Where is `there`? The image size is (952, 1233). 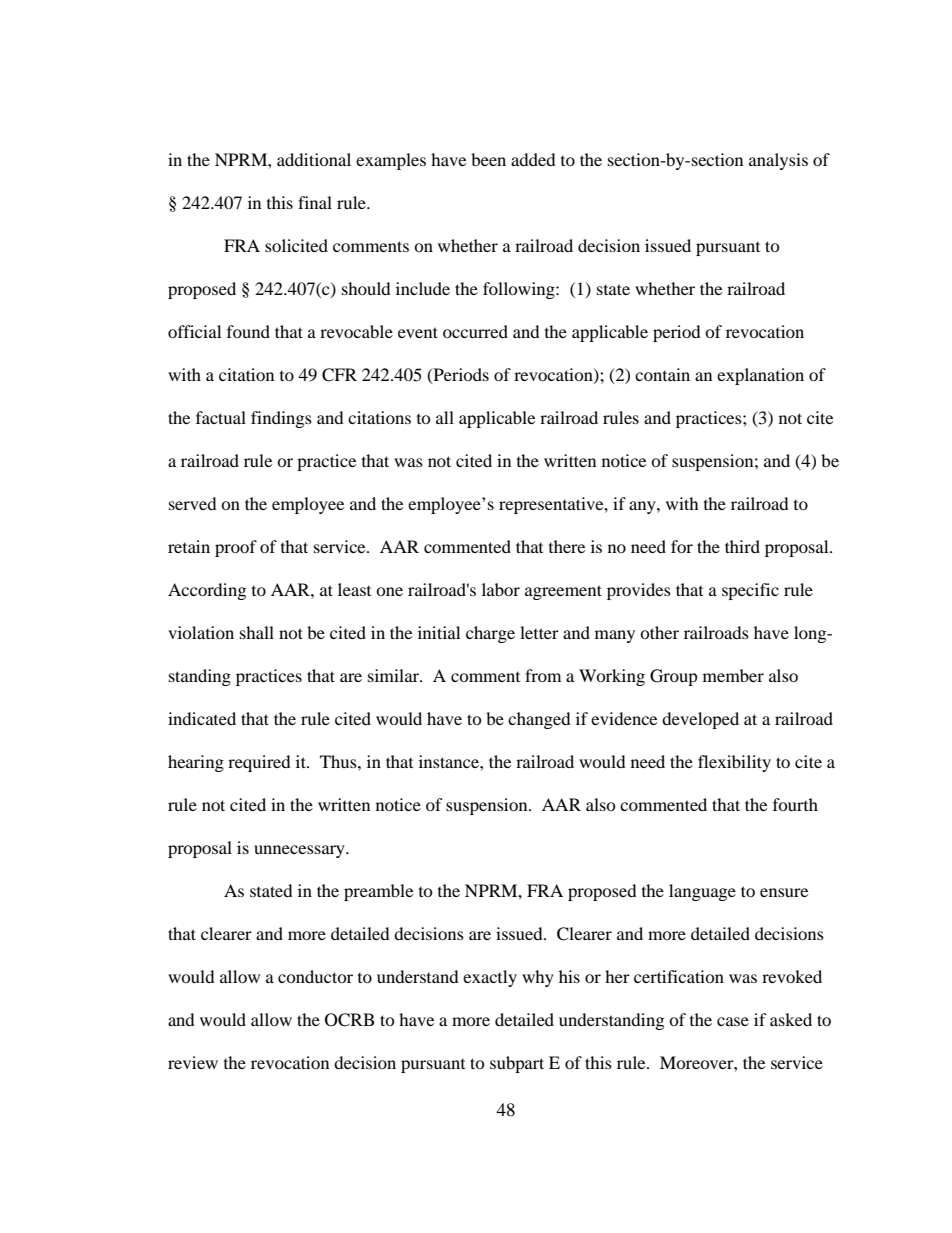 there is located at coordinates (567, 546).
